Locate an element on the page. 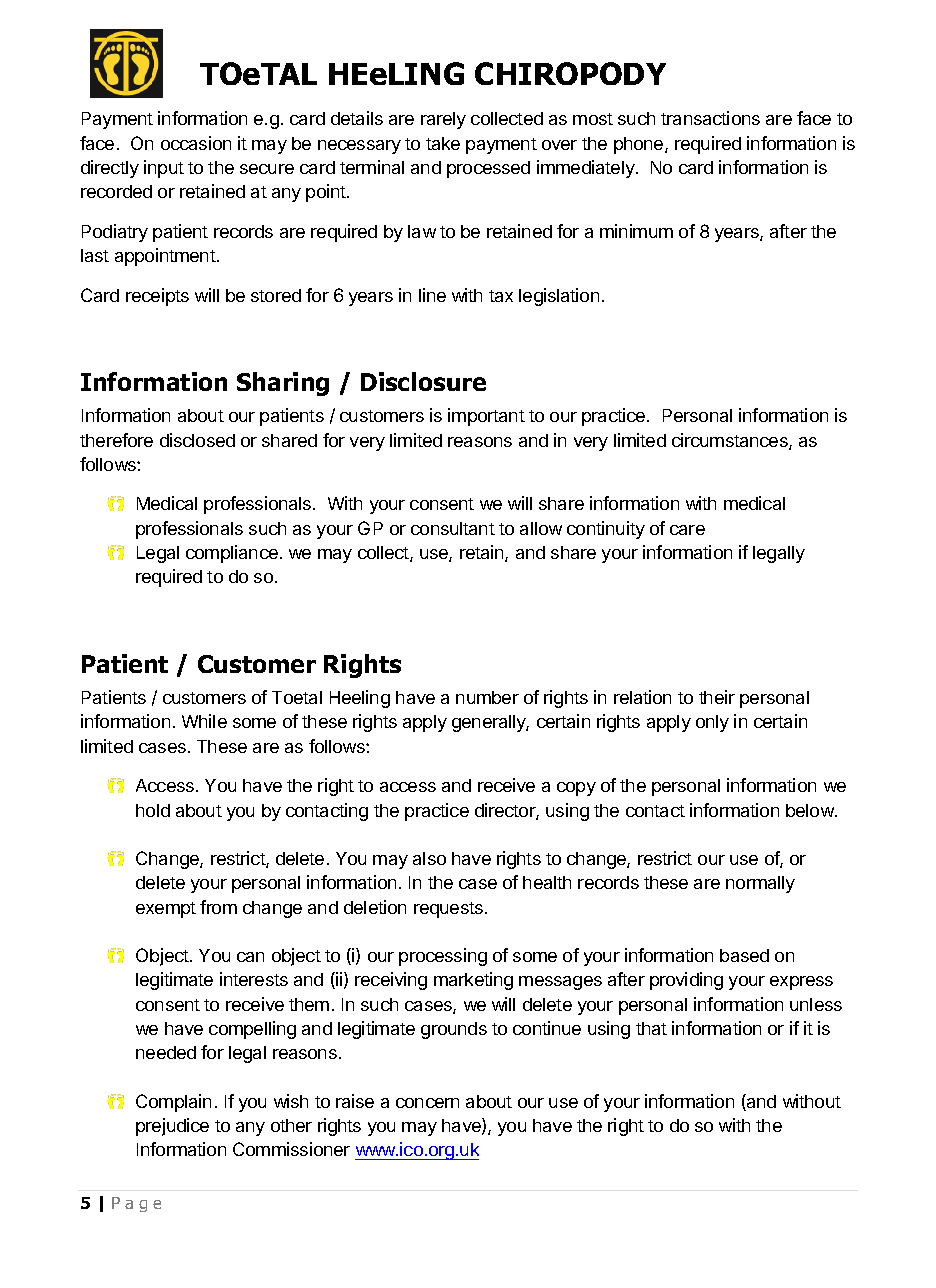 The image size is (936, 1288). exempt is located at coordinates (166, 910).
